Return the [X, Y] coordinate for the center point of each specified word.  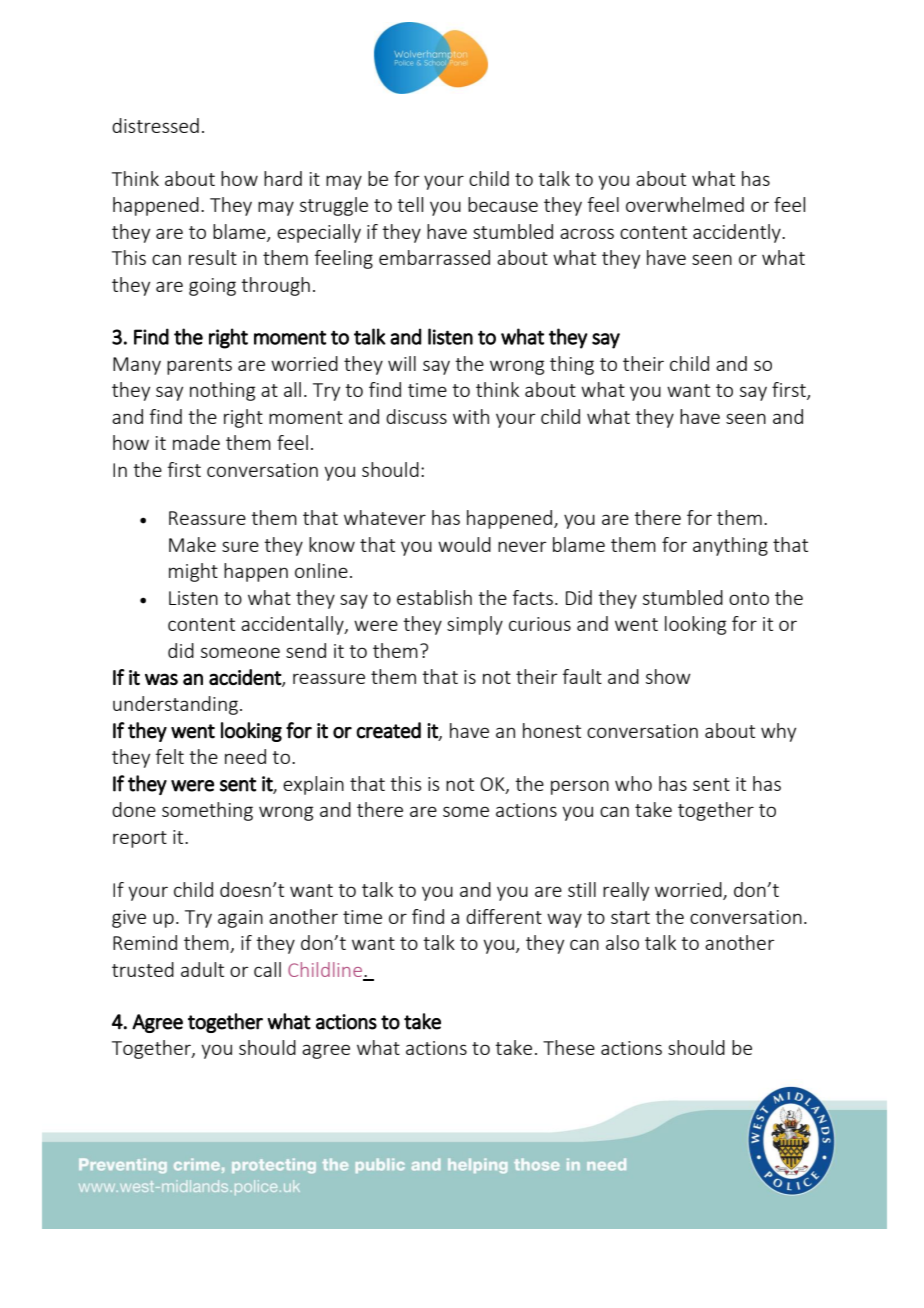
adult [202, 969]
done [134, 809]
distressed [155, 125]
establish [434, 597]
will [402, 363]
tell [410, 204]
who [633, 783]
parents [199, 366]
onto [749, 598]
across [587, 233]
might [193, 572]
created [388, 730]
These [569, 1047]
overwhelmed [685, 204]
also [622, 942]
